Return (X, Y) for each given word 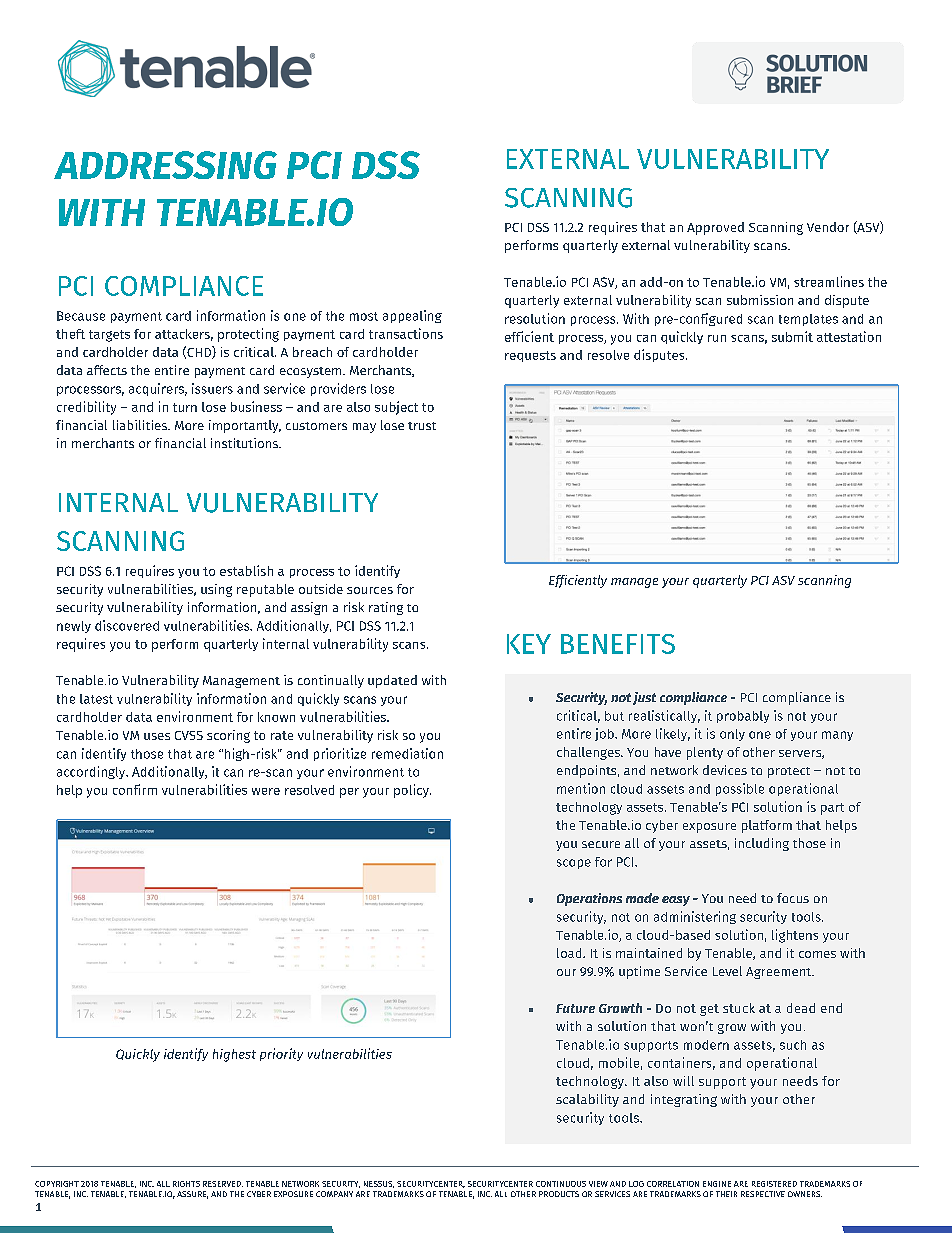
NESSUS (379, 1184)
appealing (412, 316)
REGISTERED (774, 1184)
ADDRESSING (165, 165)
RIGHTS (186, 1184)
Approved (715, 228)
